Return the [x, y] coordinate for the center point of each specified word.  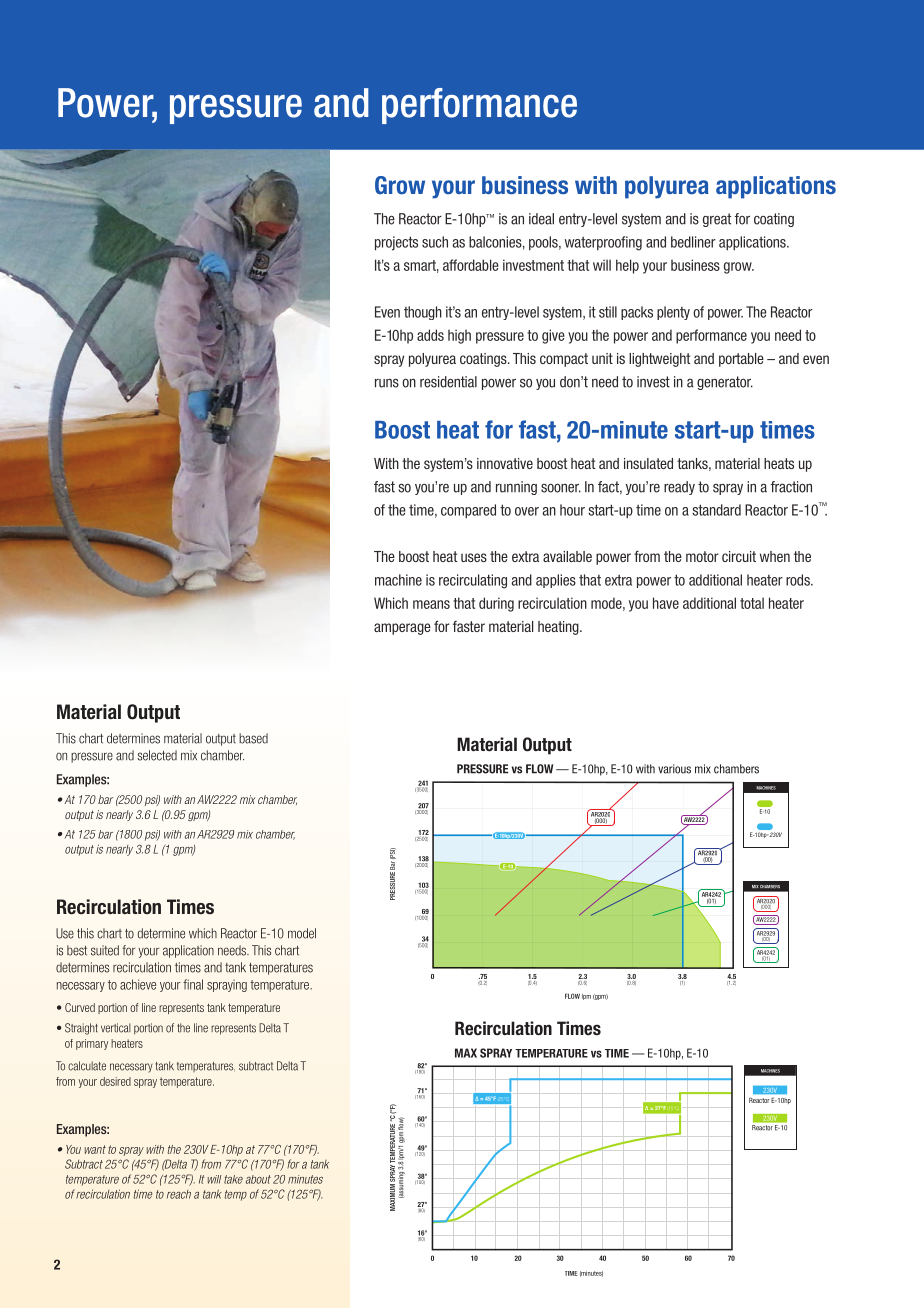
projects [396, 243]
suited [105, 950]
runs [387, 383]
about [258, 1179]
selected [157, 755]
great [717, 220]
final [193, 984]
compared [468, 511]
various [674, 769]
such [435, 242]
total [752, 603]
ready [679, 488]
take [233, 1179]
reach [179, 1194]
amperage [402, 629]
